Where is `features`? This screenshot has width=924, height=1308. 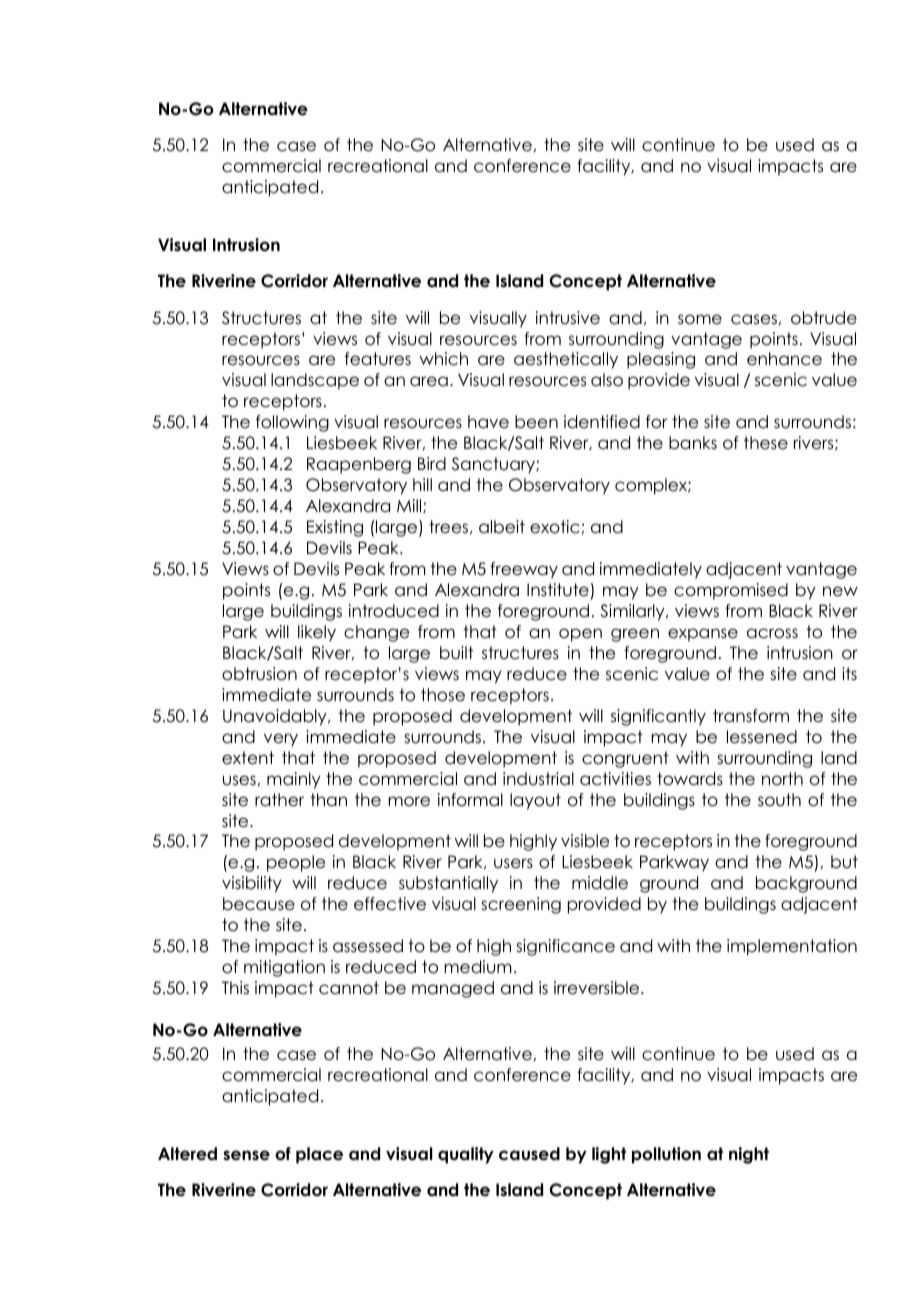
features is located at coordinates (378, 359).
